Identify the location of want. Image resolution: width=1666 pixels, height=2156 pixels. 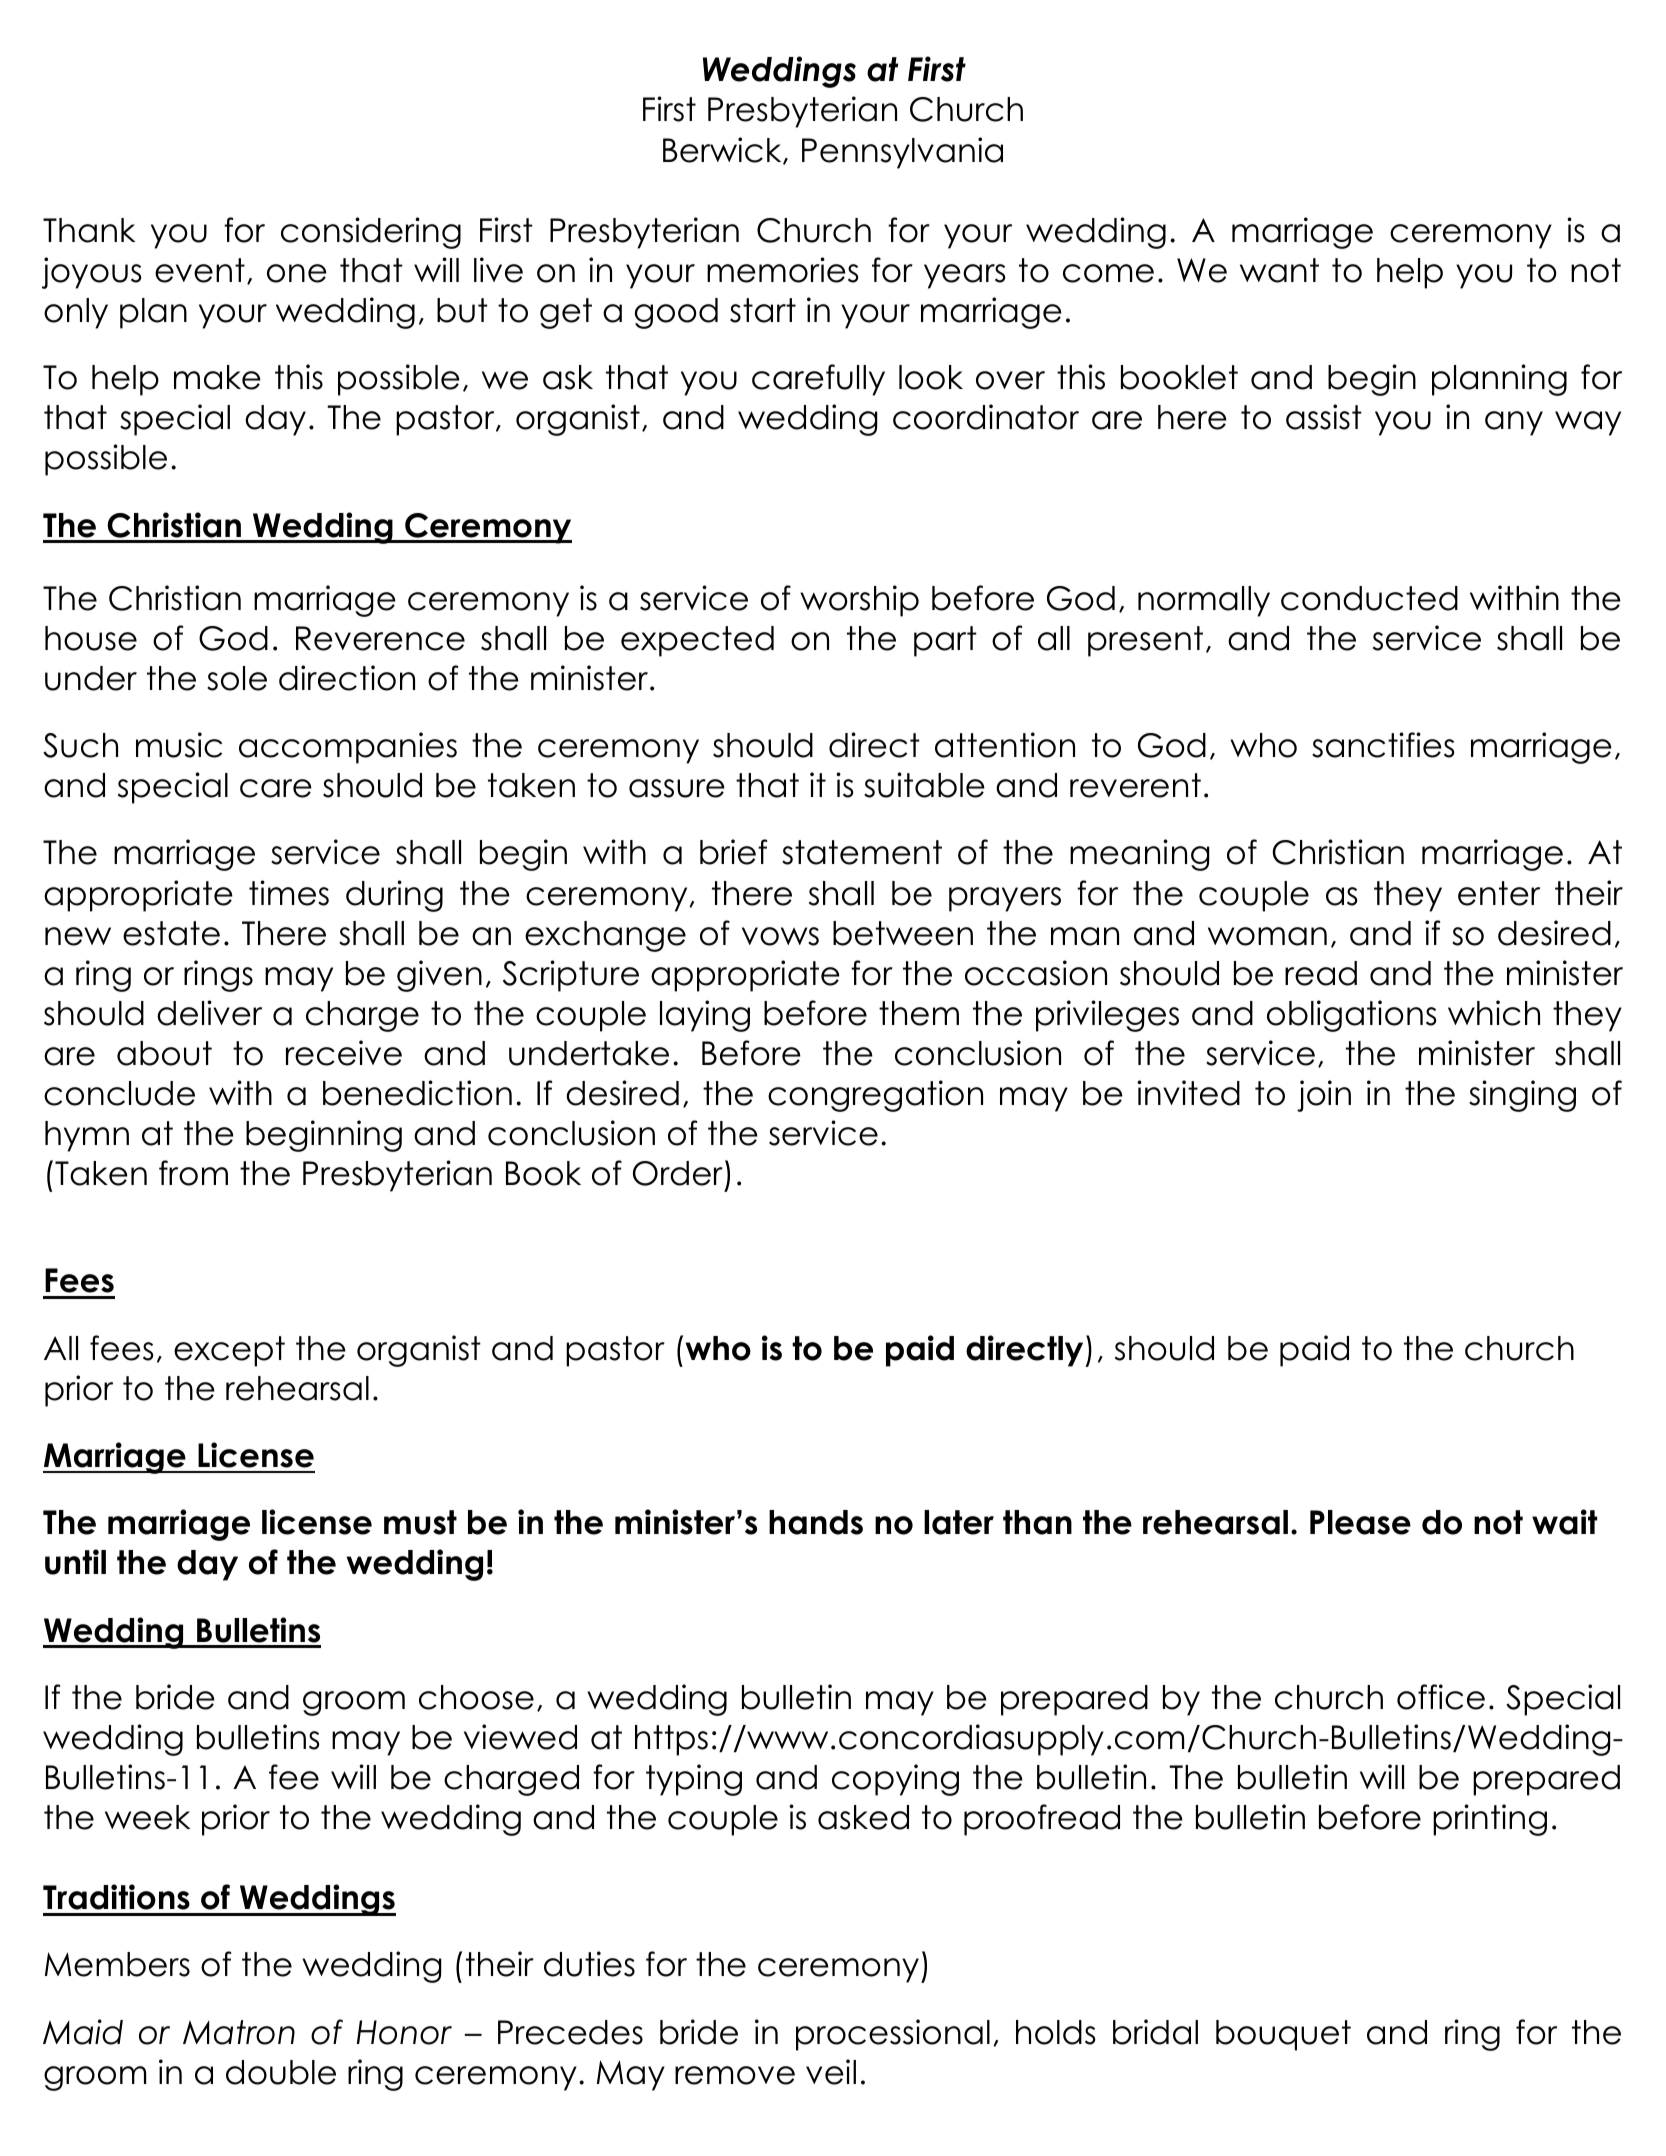
(1279, 270).
